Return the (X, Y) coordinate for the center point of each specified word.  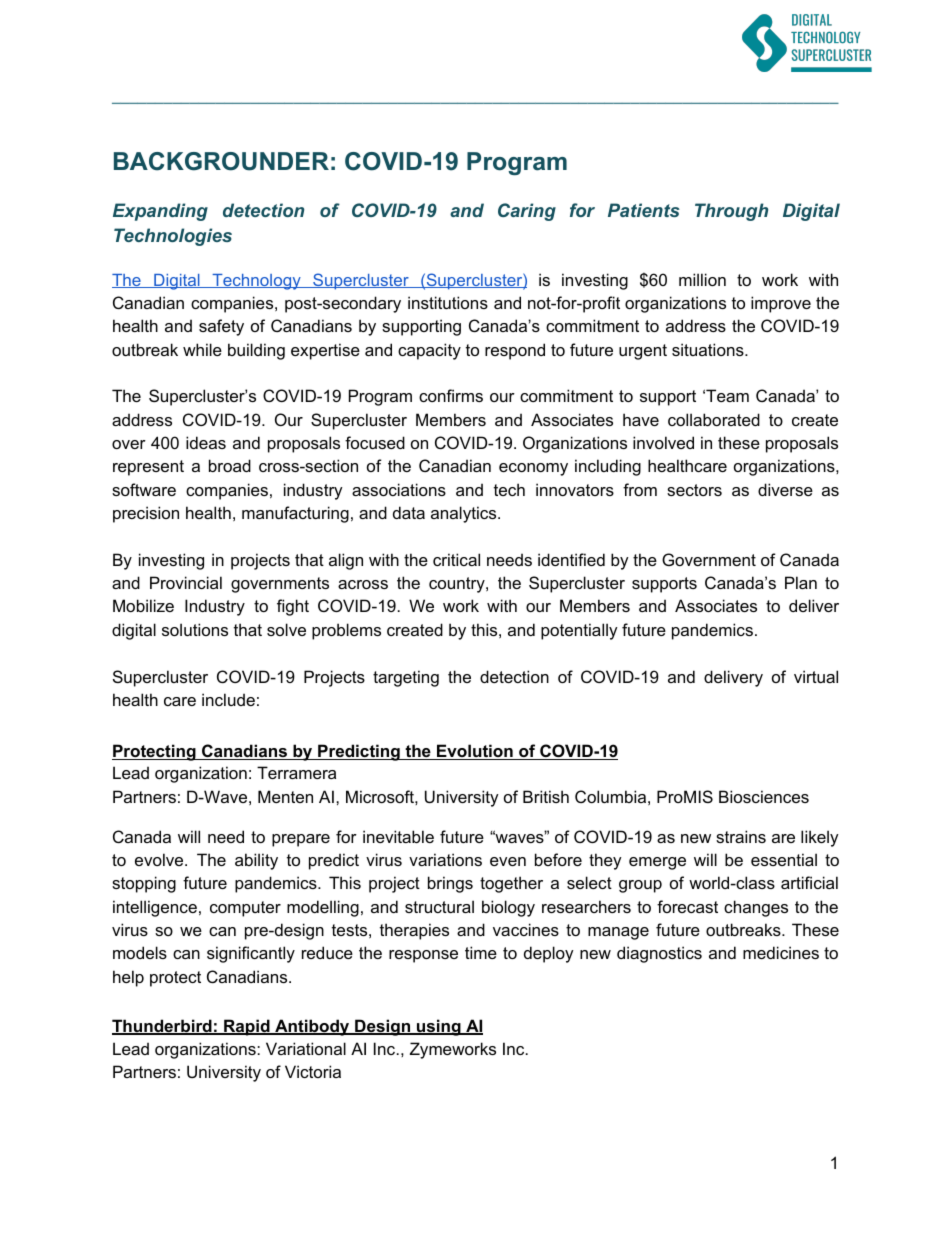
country (458, 585)
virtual (816, 676)
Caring (527, 212)
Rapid (247, 1027)
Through (731, 212)
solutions (195, 629)
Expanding (160, 212)
